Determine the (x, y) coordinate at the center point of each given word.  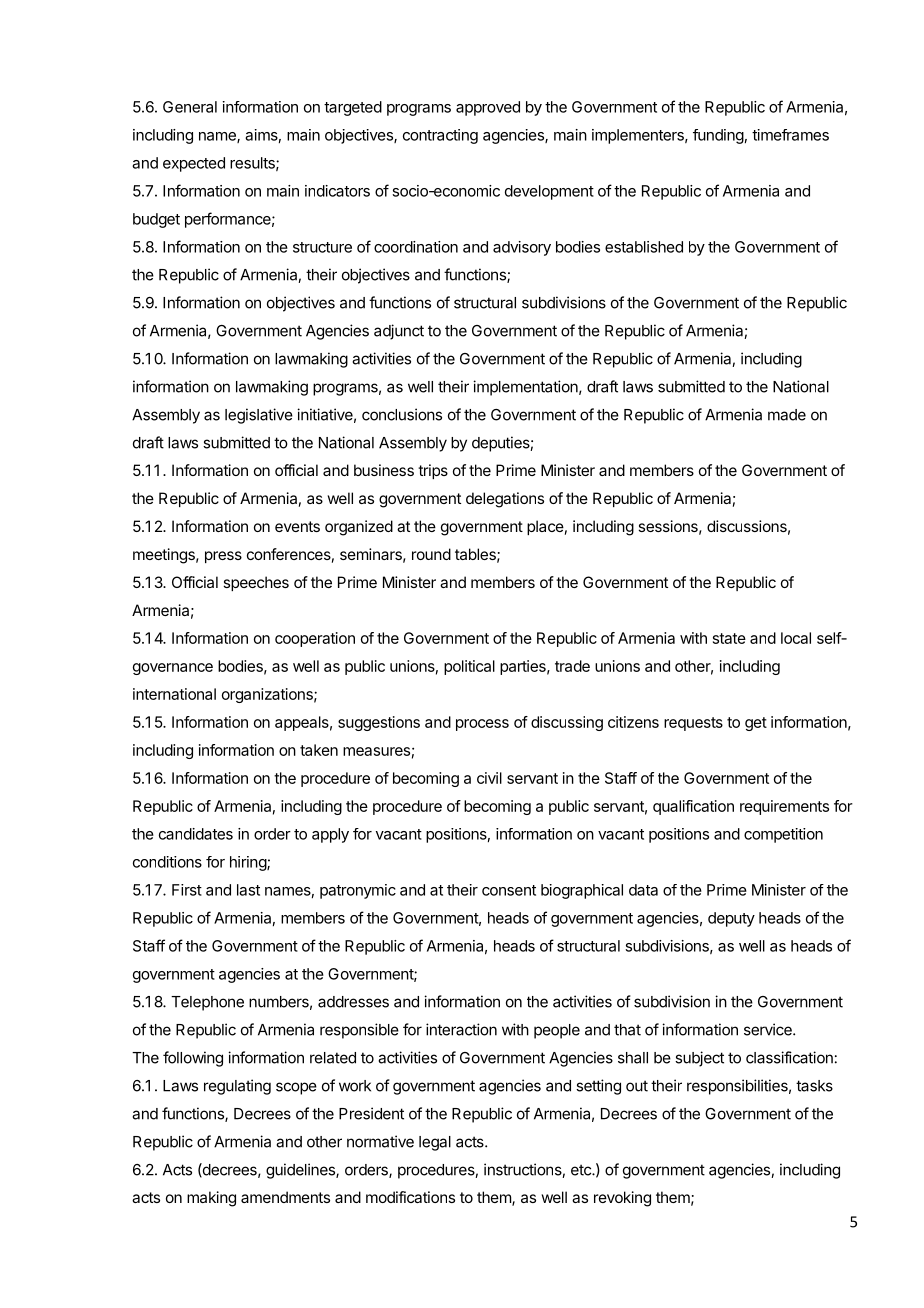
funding (718, 136)
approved (488, 108)
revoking (622, 1199)
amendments (285, 1197)
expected (194, 164)
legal (435, 1143)
